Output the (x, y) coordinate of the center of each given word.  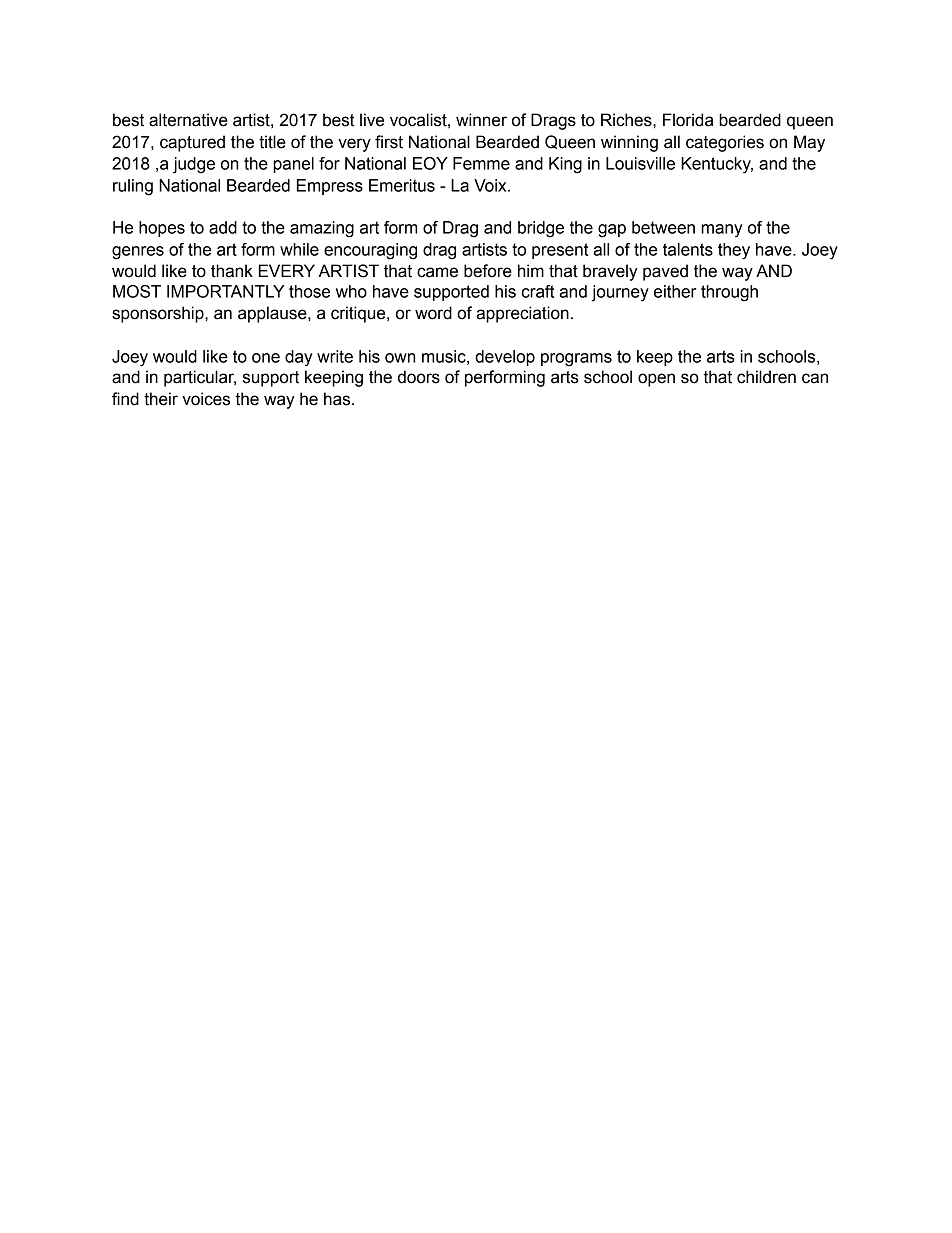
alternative (188, 120)
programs (576, 360)
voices (206, 399)
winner (481, 120)
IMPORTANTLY (225, 291)
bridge (541, 229)
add (223, 227)
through (729, 293)
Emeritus (402, 185)
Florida (688, 120)
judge (194, 165)
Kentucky (717, 165)
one (266, 358)
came (437, 272)
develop (505, 358)
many (722, 231)
